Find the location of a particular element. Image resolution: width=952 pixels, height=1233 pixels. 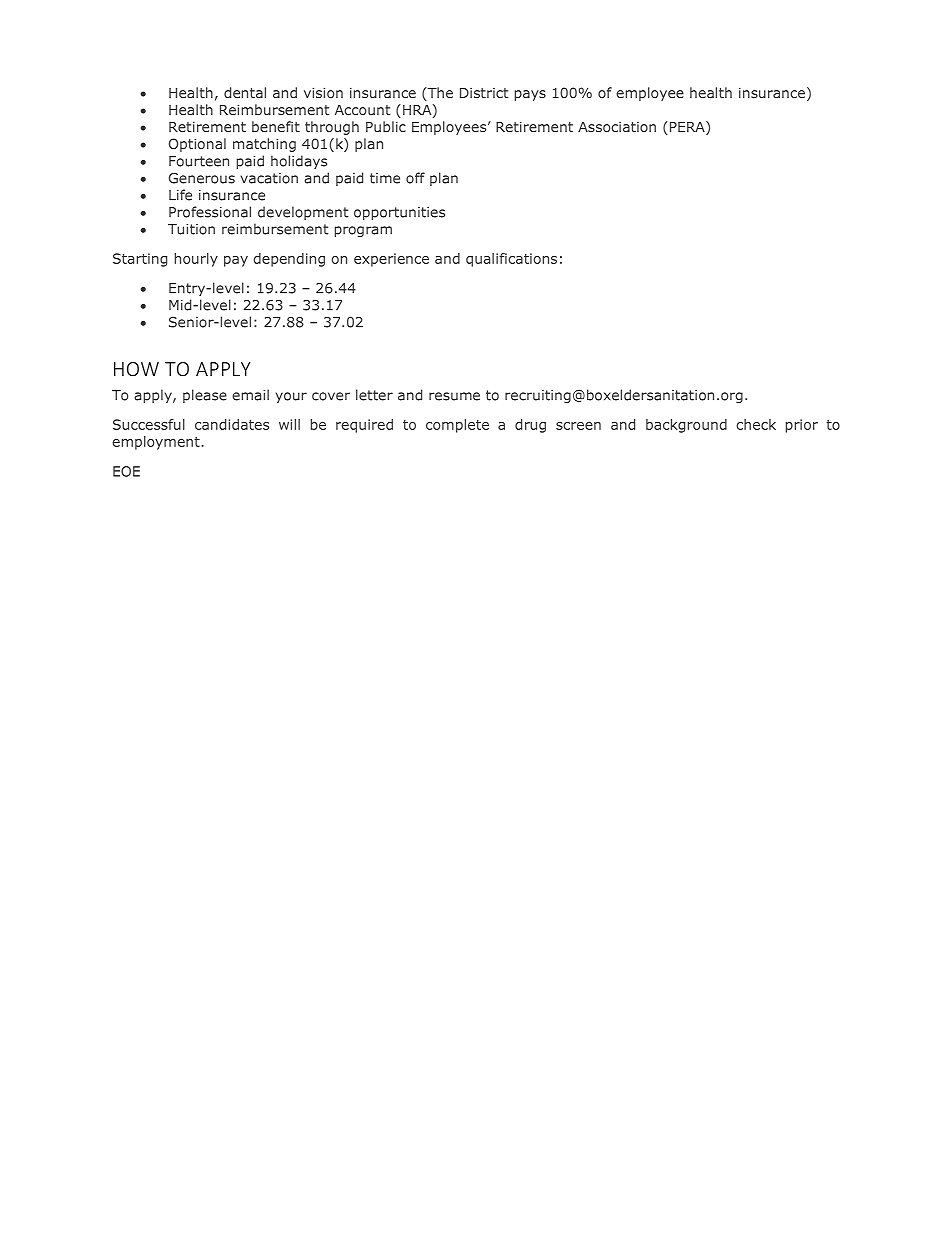

dental is located at coordinates (245, 92).
